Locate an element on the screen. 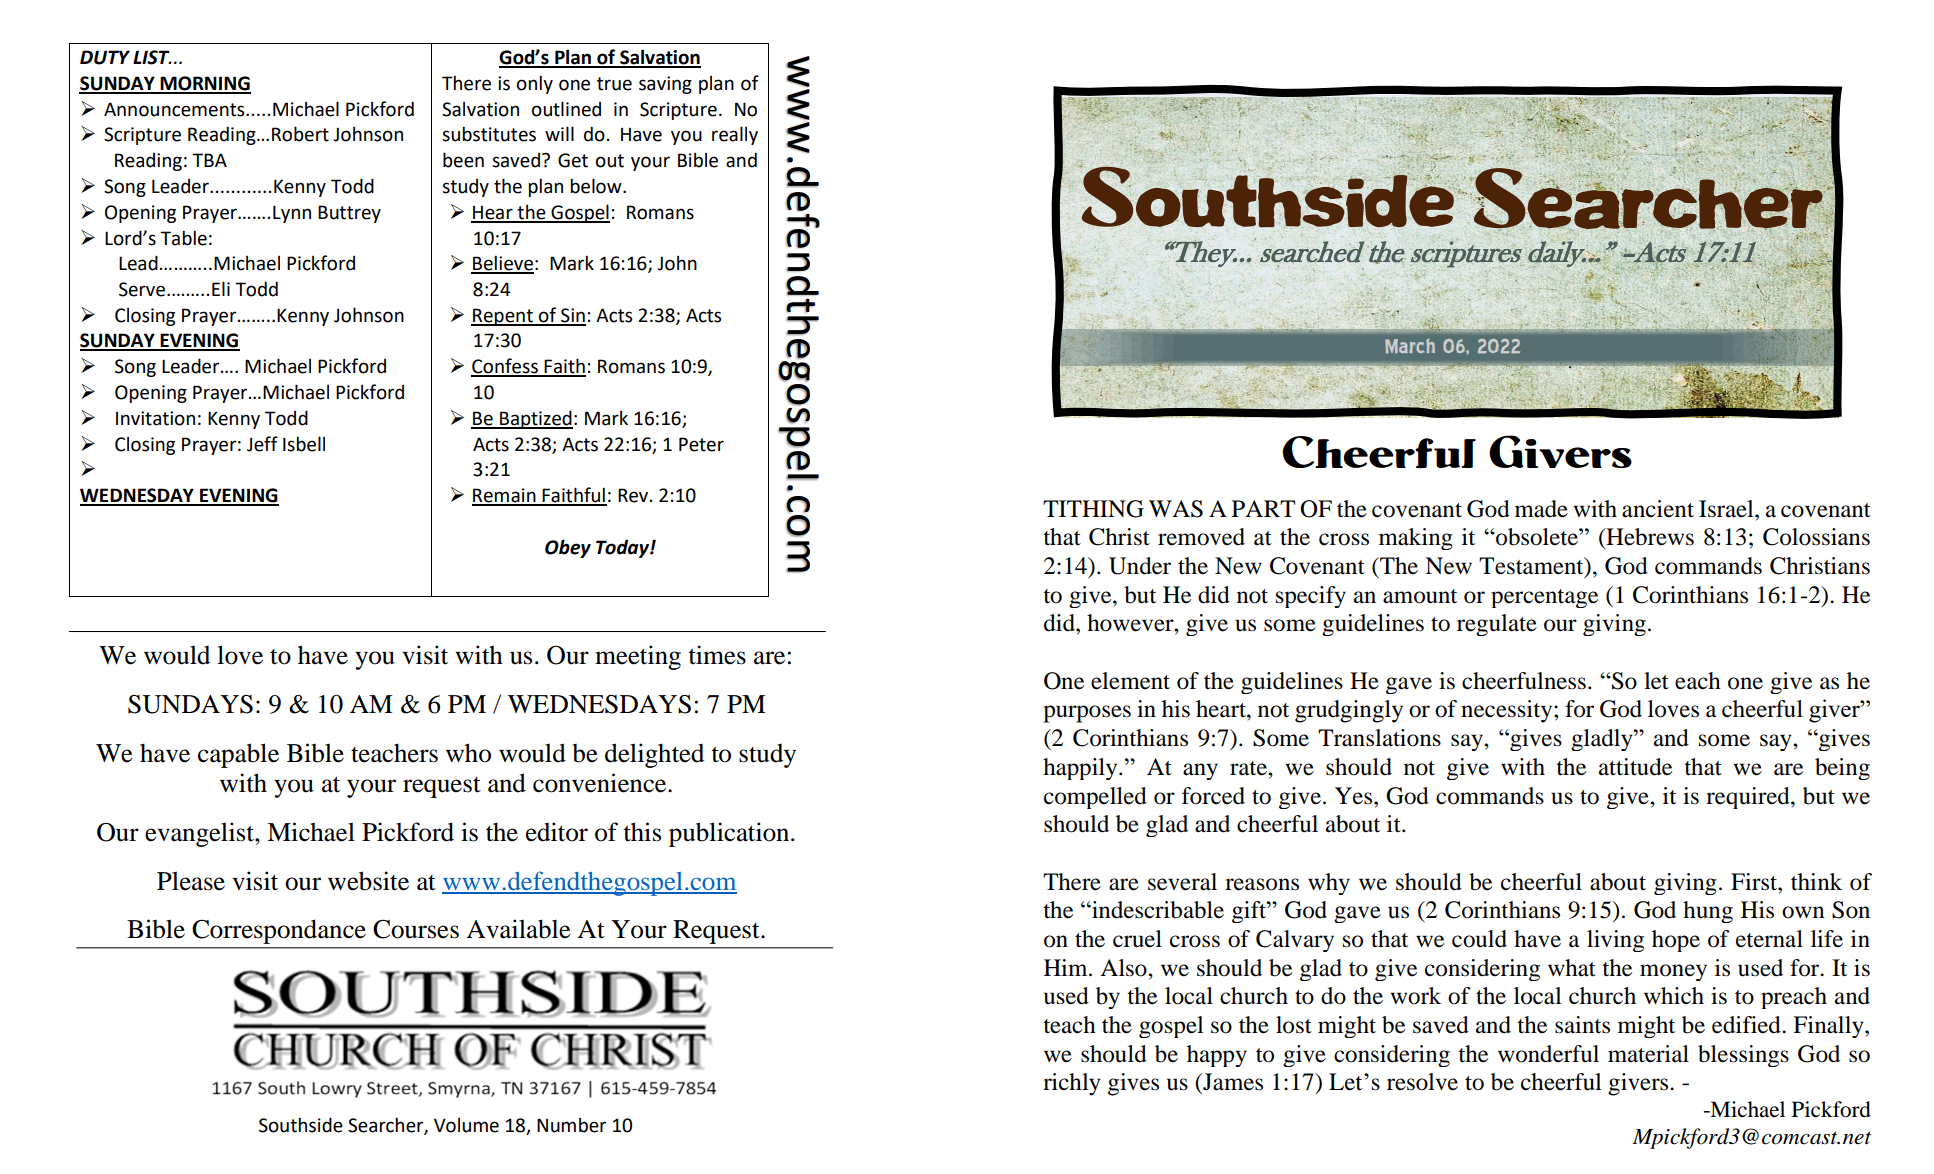  Repent is located at coordinates (503, 317).
